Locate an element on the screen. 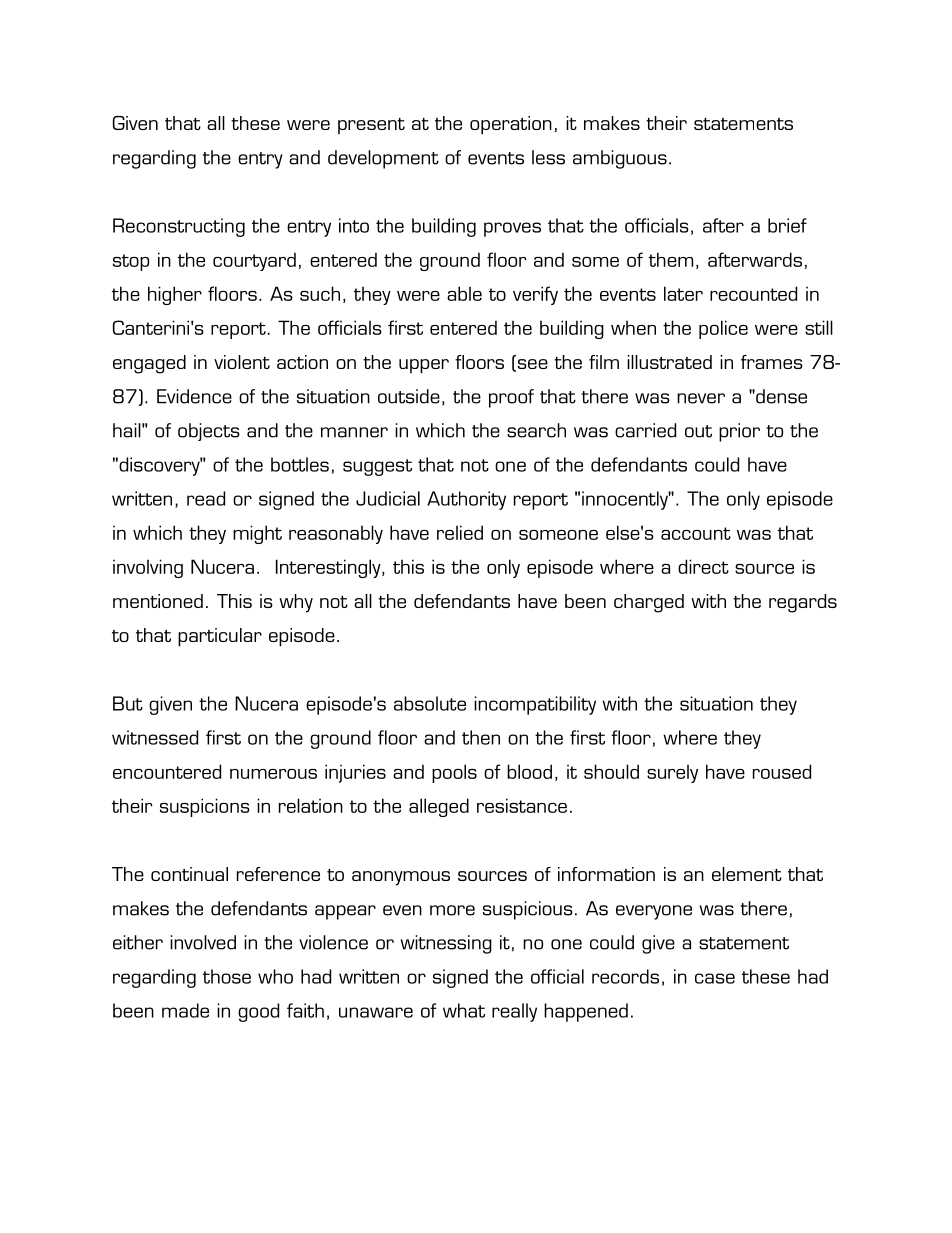  ambiguous is located at coordinates (620, 159).
